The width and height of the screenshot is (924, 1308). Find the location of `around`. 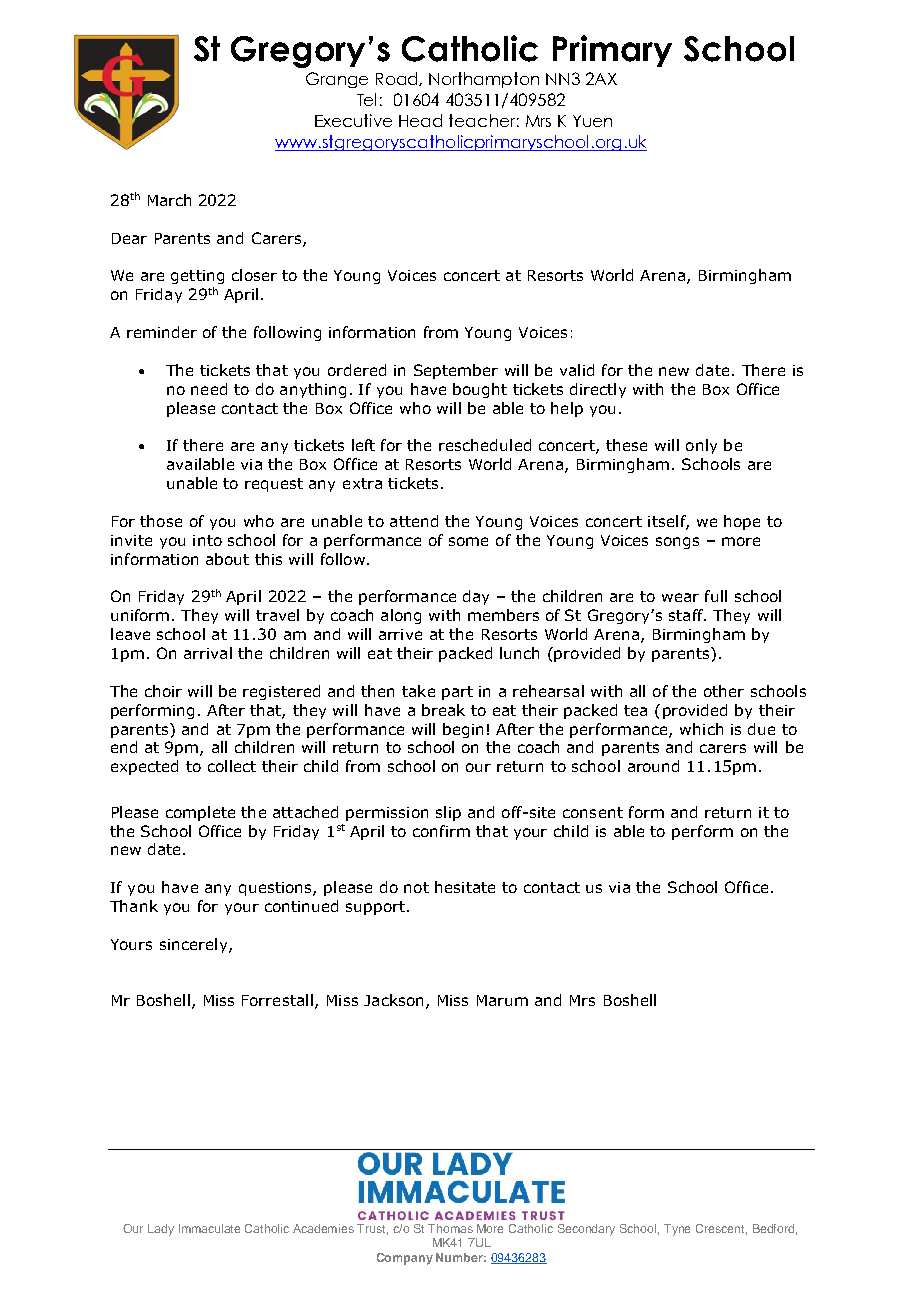

around is located at coordinates (653, 766).
